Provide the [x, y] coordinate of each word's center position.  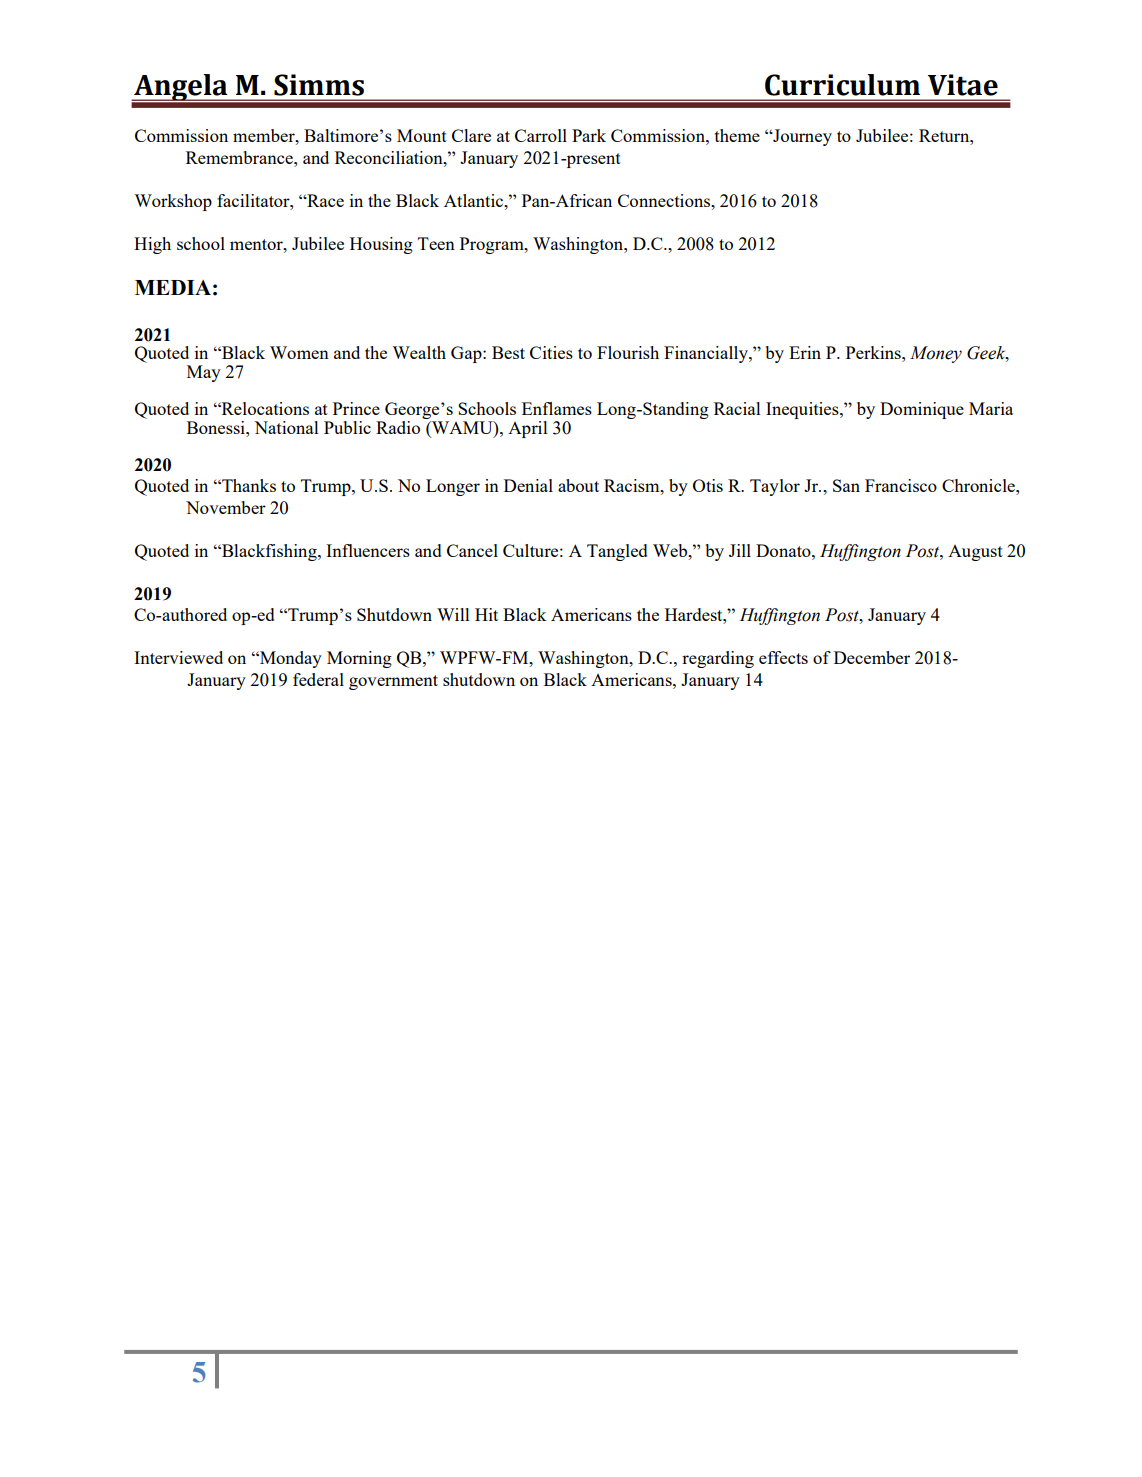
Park [589, 135]
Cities [551, 352]
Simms [319, 85]
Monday [290, 659]
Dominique [922, 410]
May [204, 373]
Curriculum [842, 85]
